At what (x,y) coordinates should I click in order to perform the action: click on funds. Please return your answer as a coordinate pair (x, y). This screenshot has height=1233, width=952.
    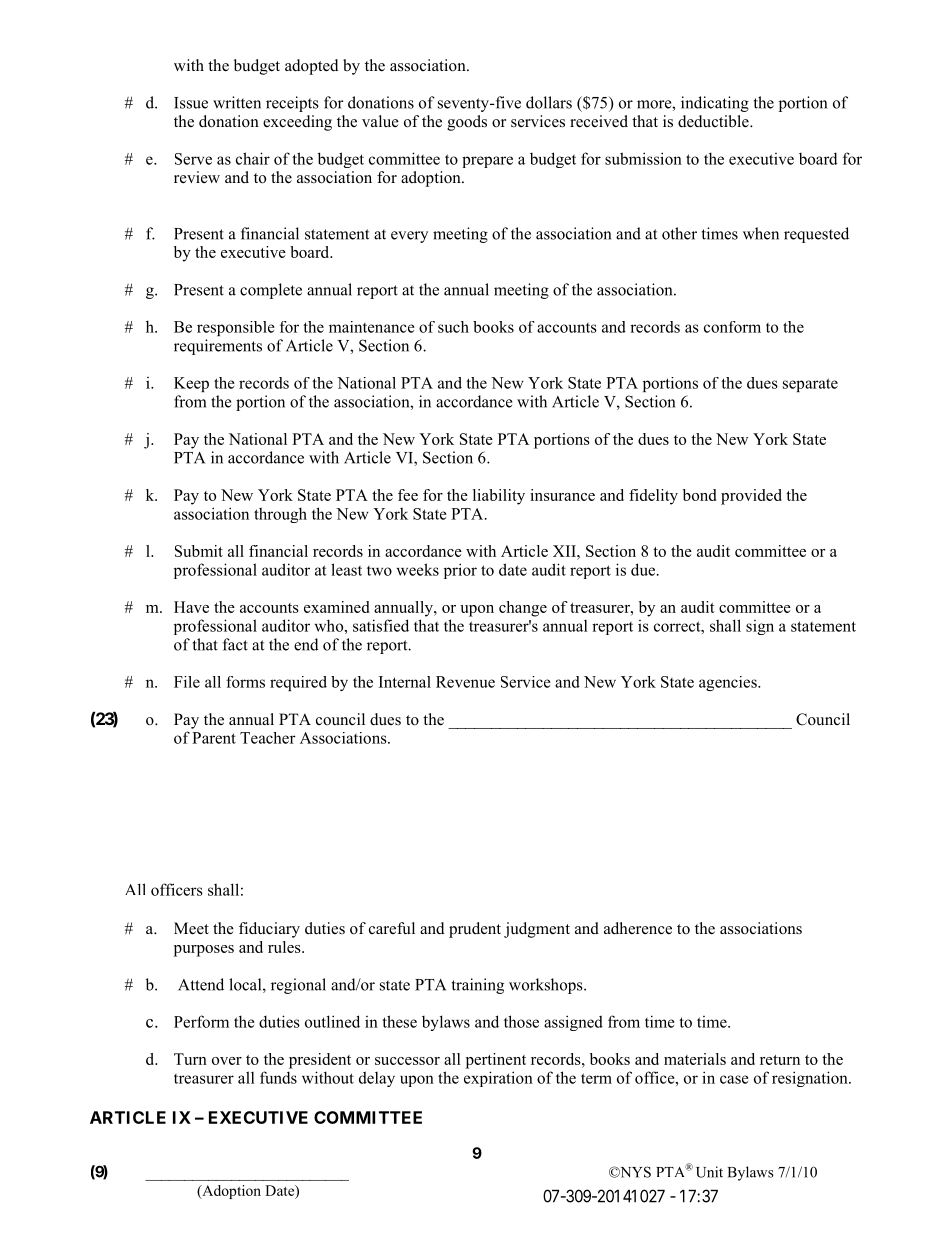
    Looking at the image, I should click on (278, 1077).
